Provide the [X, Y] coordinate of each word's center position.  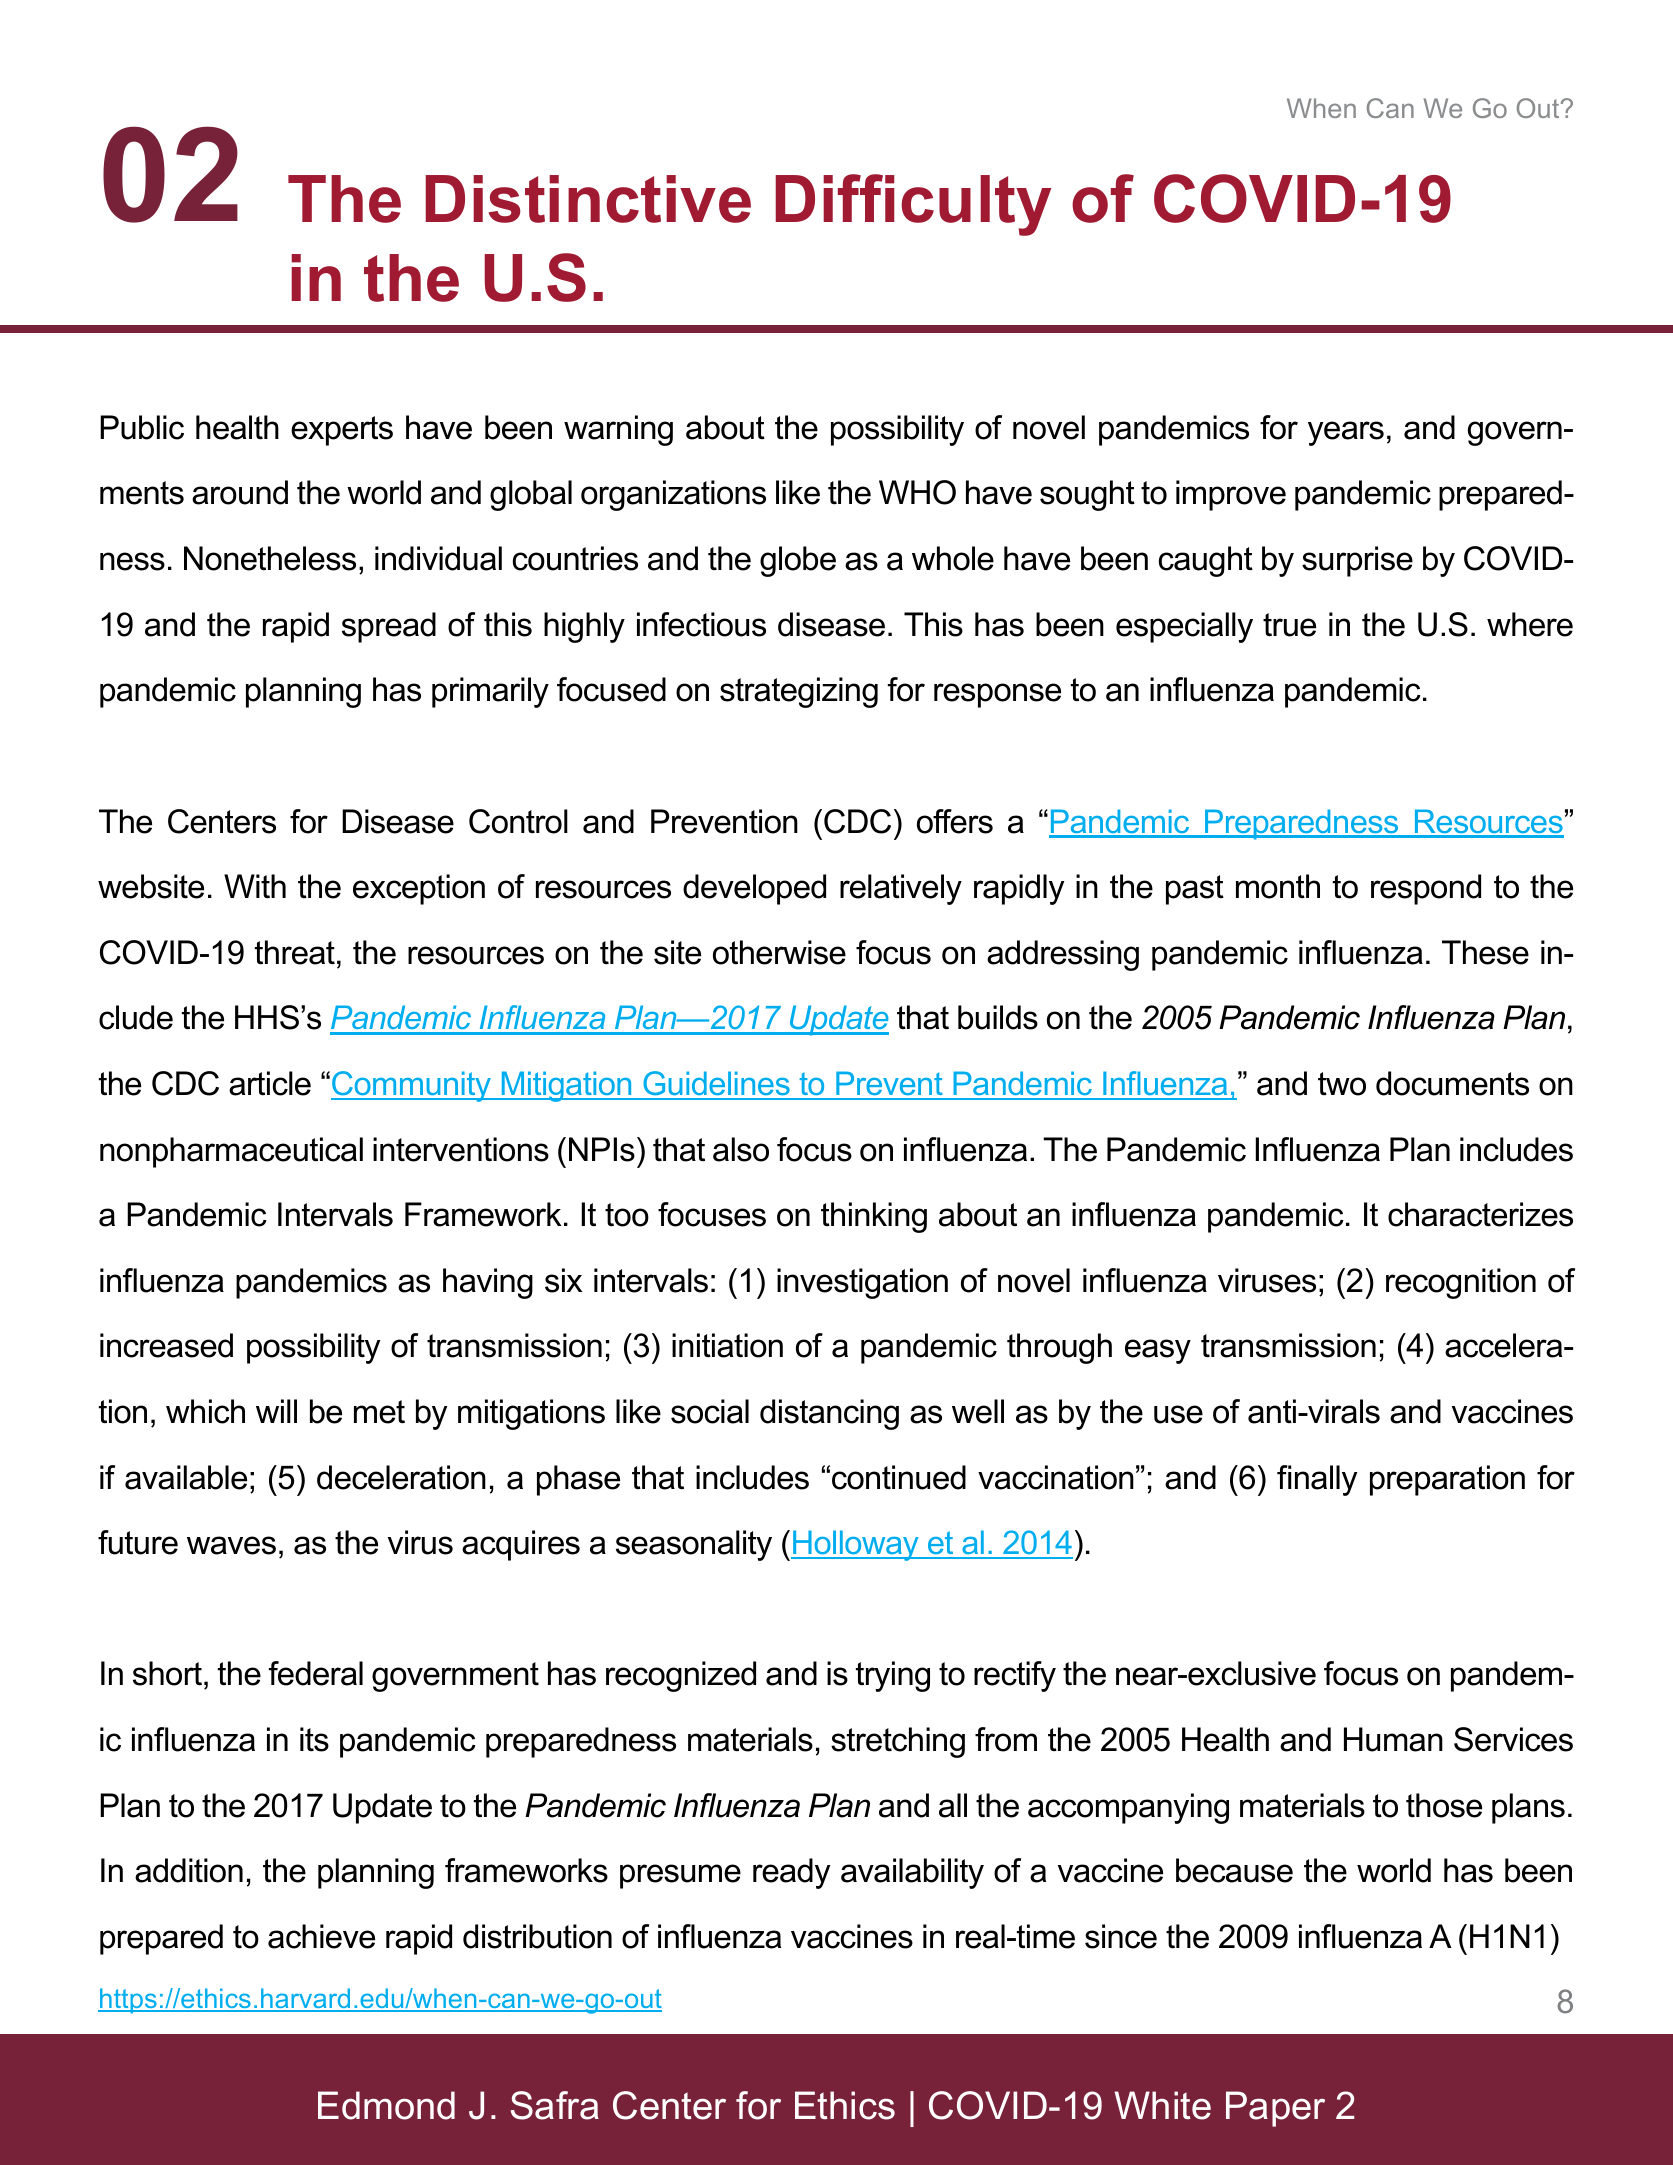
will [276, 1411]
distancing [829, 1414]
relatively [901, 889]
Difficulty [913, 205]
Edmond [386, 2105]
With [255, 886]
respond [1426, 889]
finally [1317, 1480]
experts [342, 431]
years [1346, 433]
